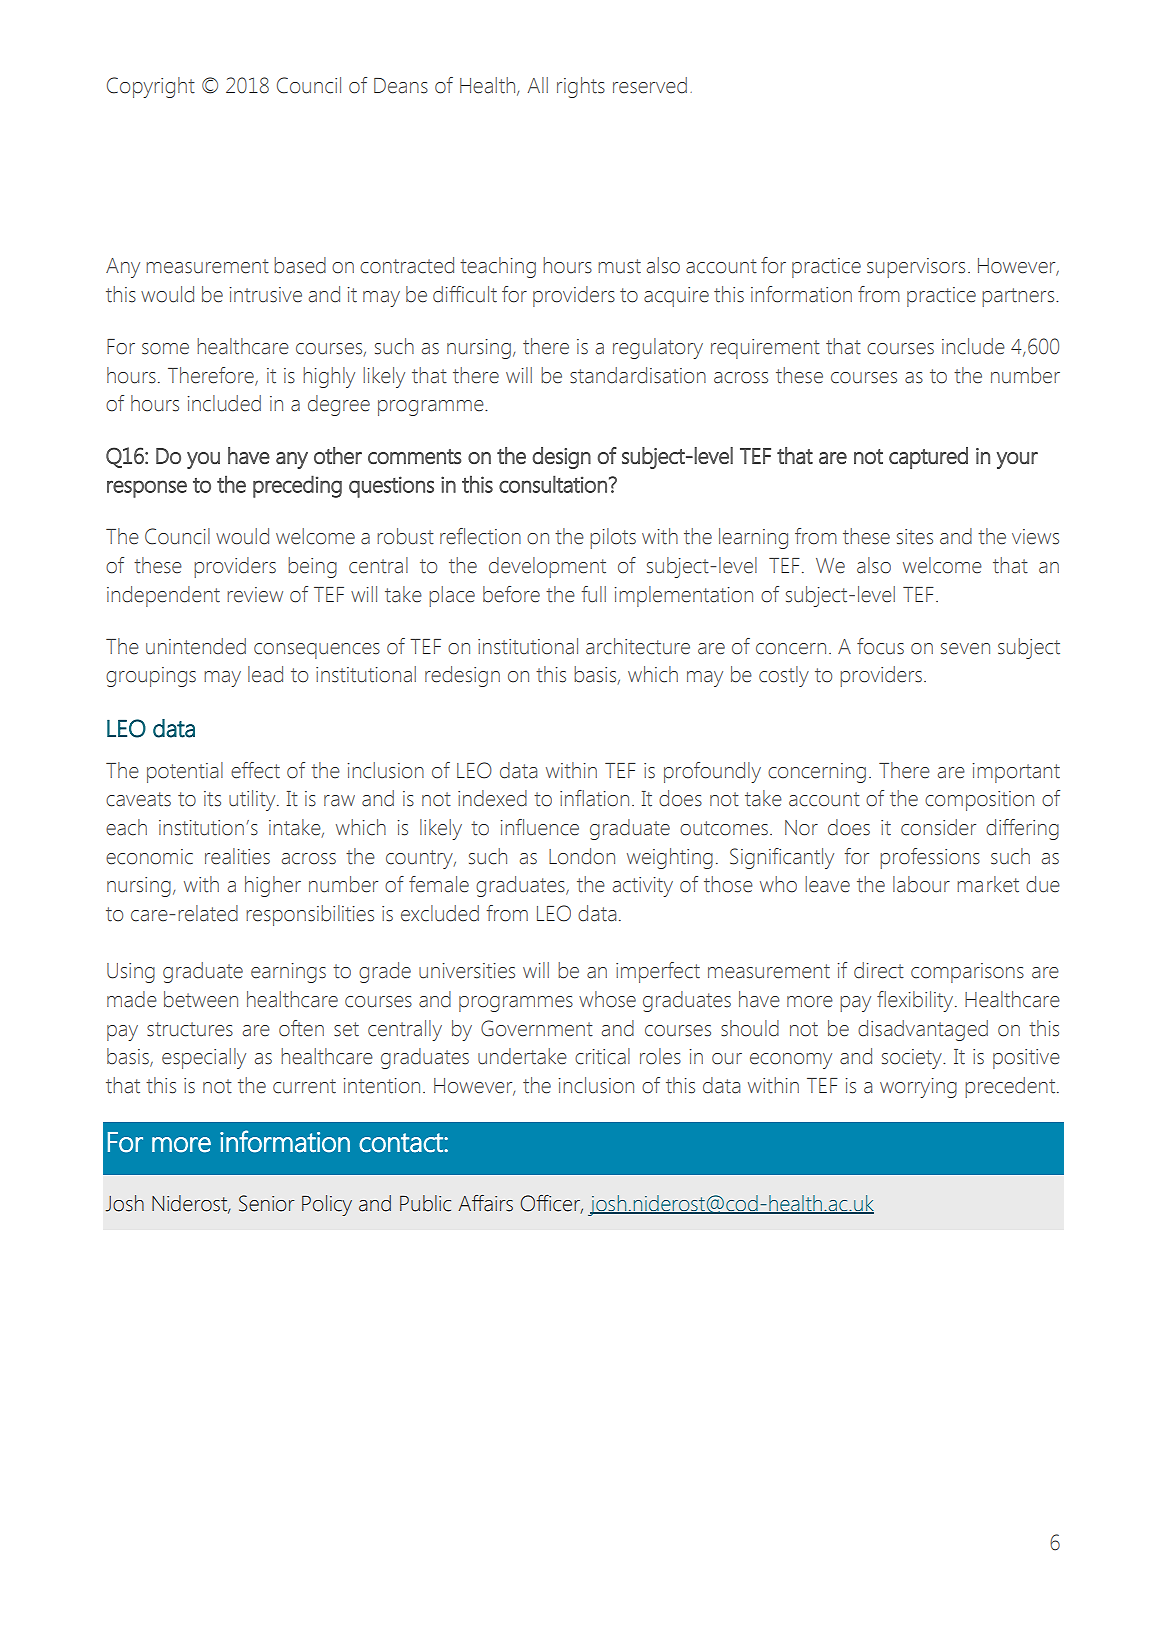  Describe the element at coordinates (151, 87) in the screenshot. I see `Copyright` at that location.
